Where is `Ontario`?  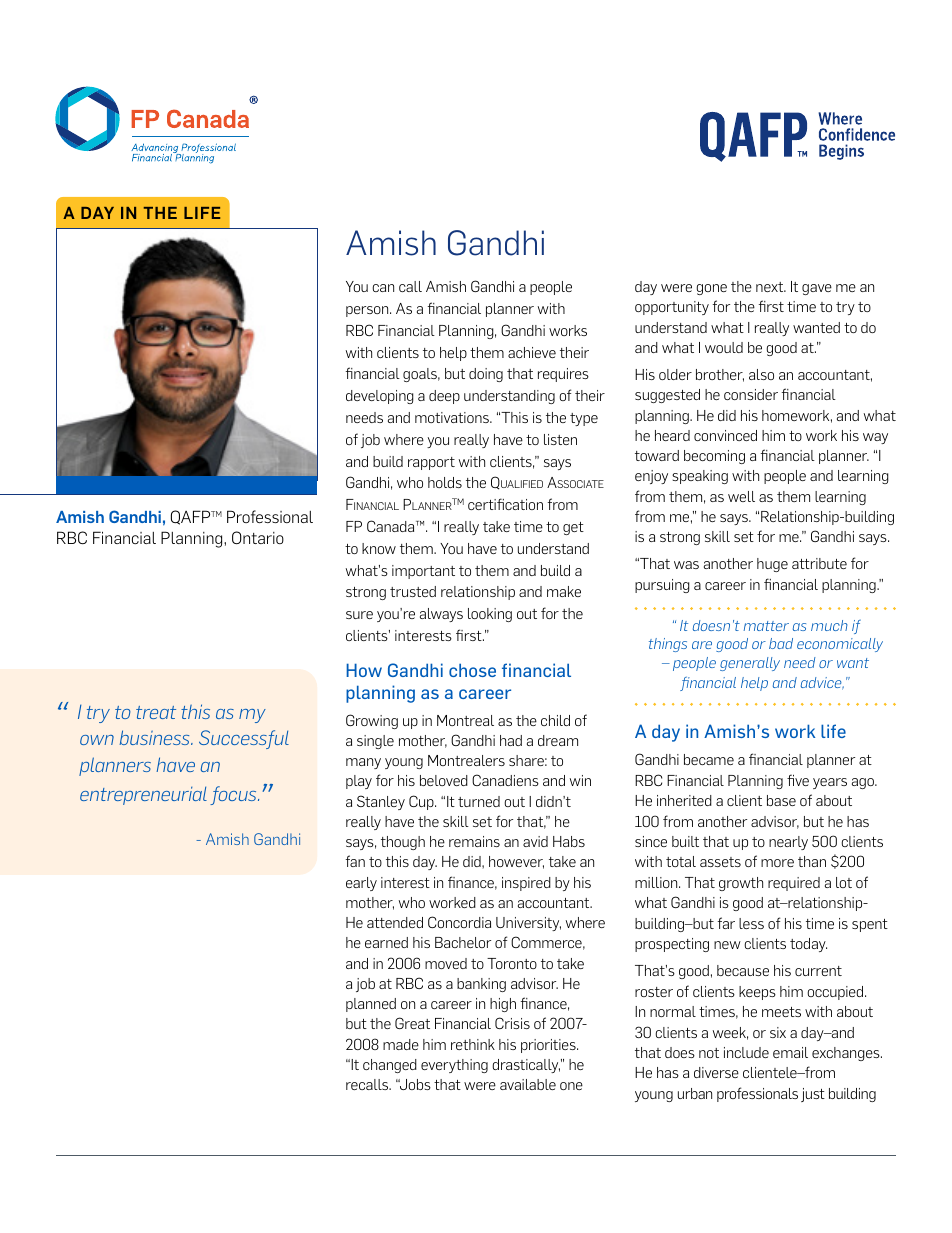
Ontario is located at coordinates (258, 537).
